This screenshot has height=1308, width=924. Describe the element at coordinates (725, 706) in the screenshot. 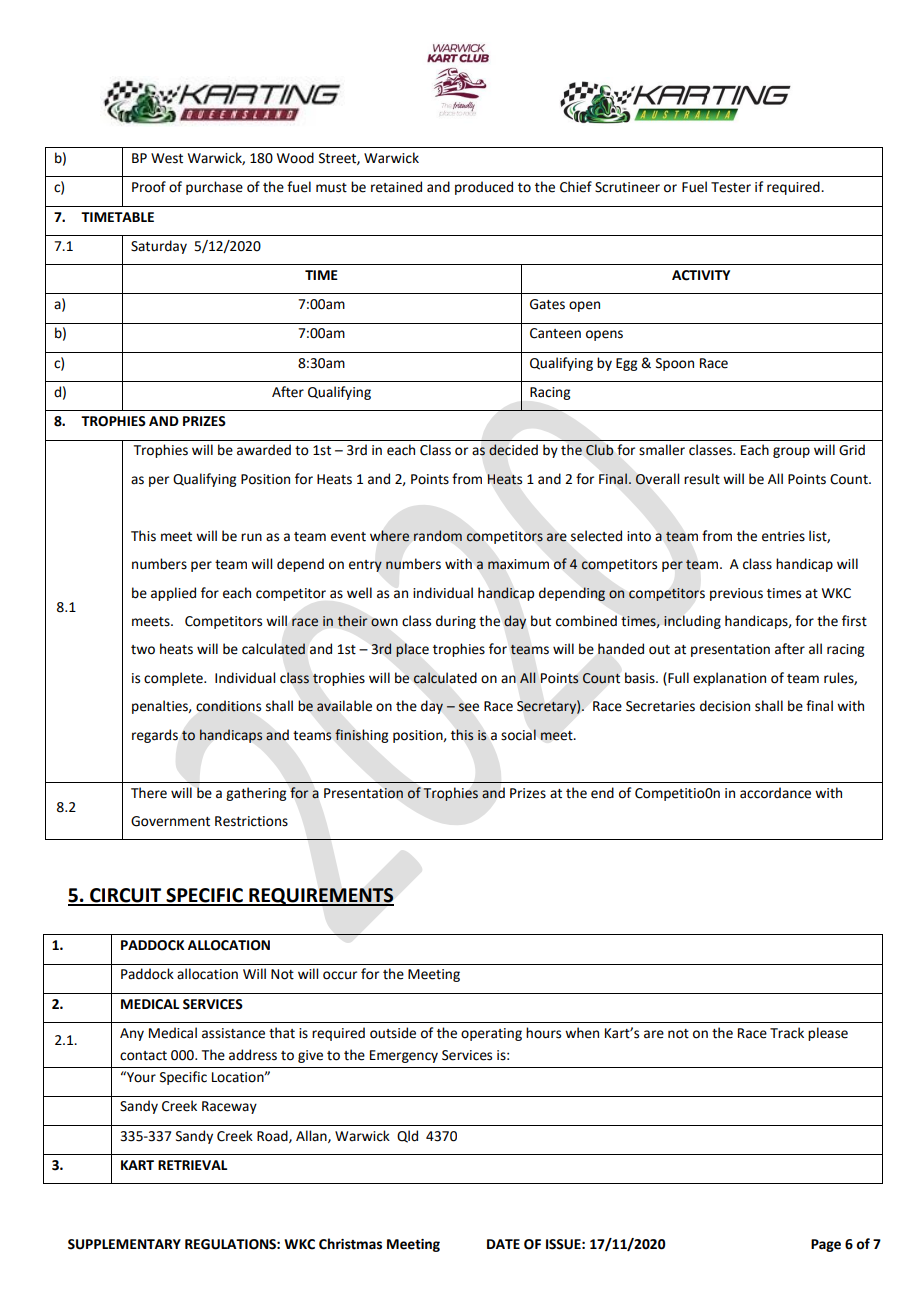

I see `decision` at that location.
